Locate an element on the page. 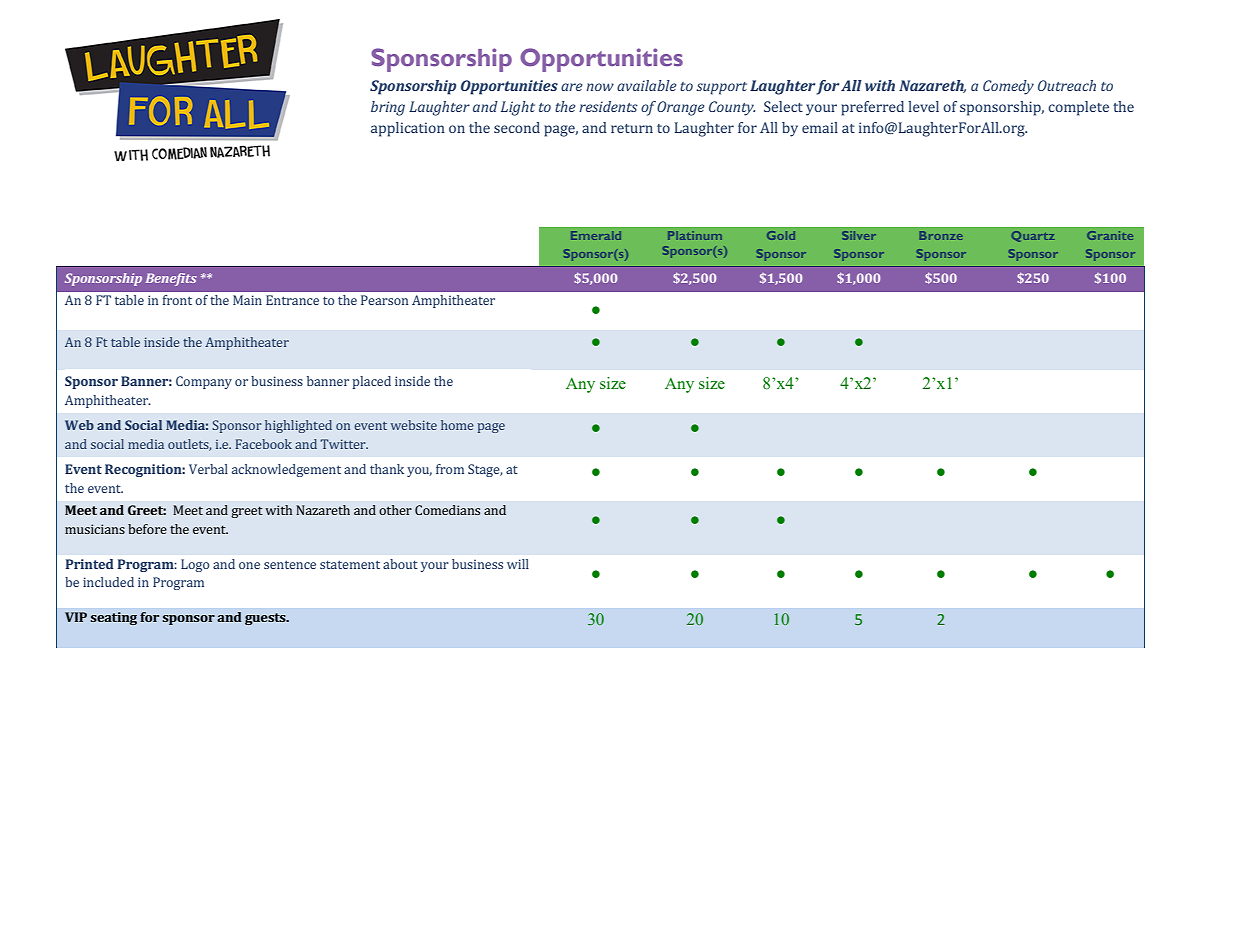  placed is located at coordinates (371, 382).
